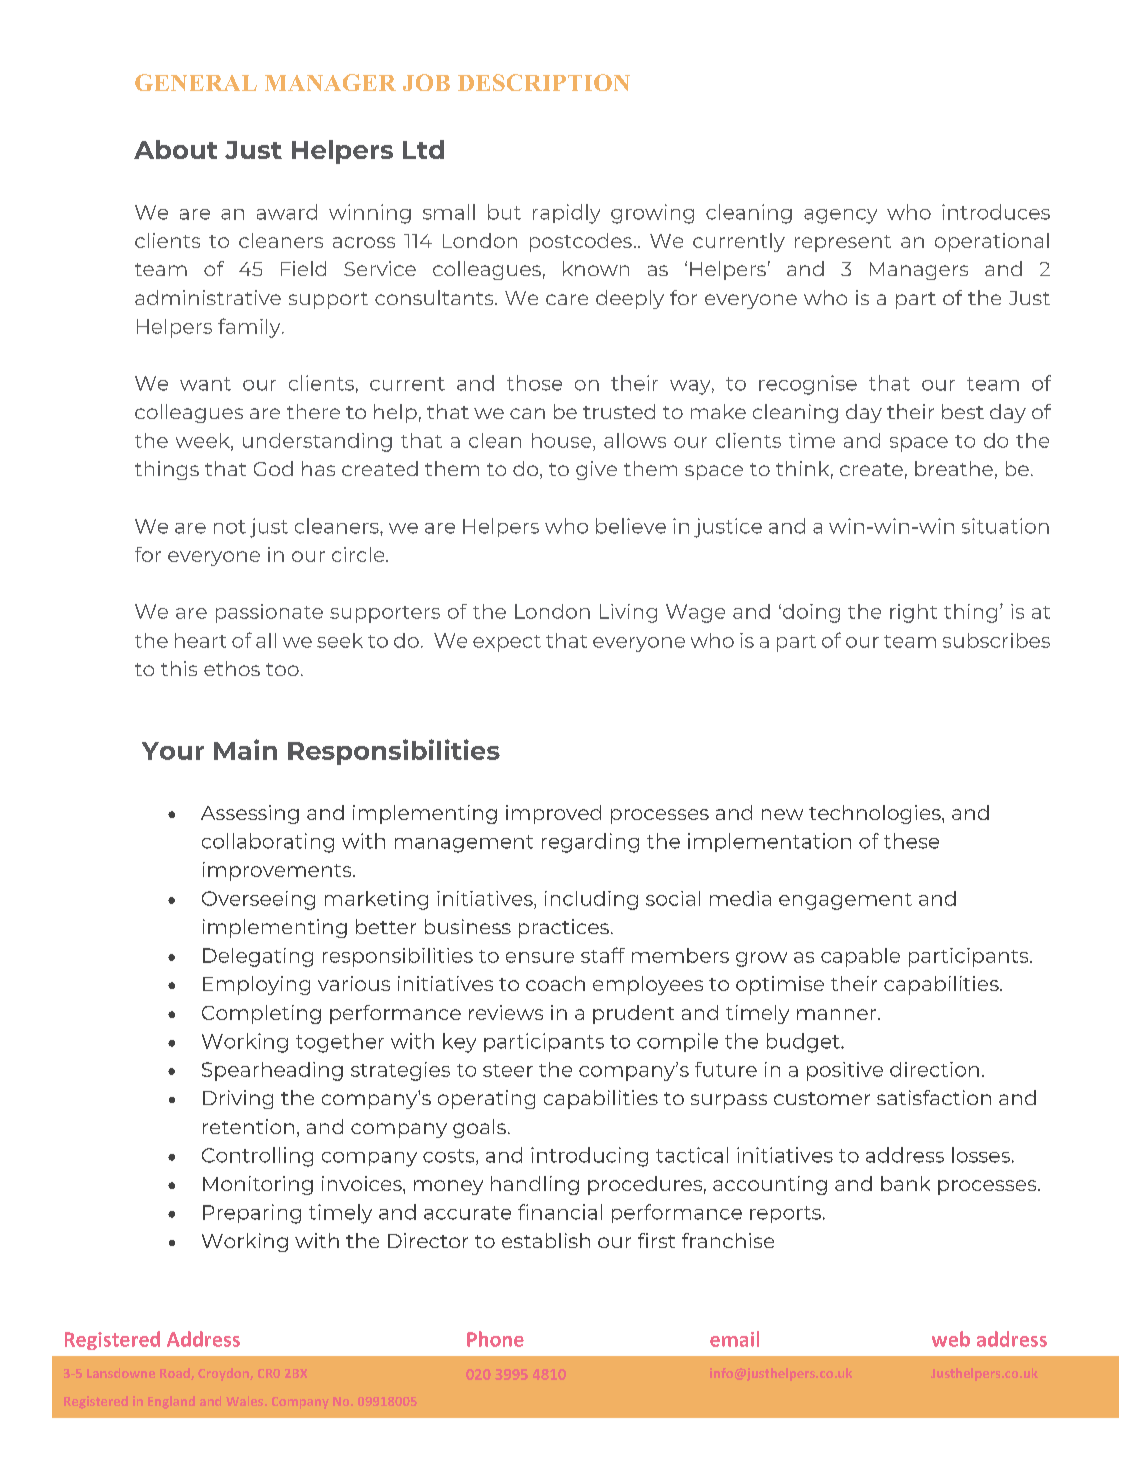 This screenshot has width=1133, height=1466. Describe the element at coordinates (619, 411) in the screenshot. I see `trusted` at that location.
